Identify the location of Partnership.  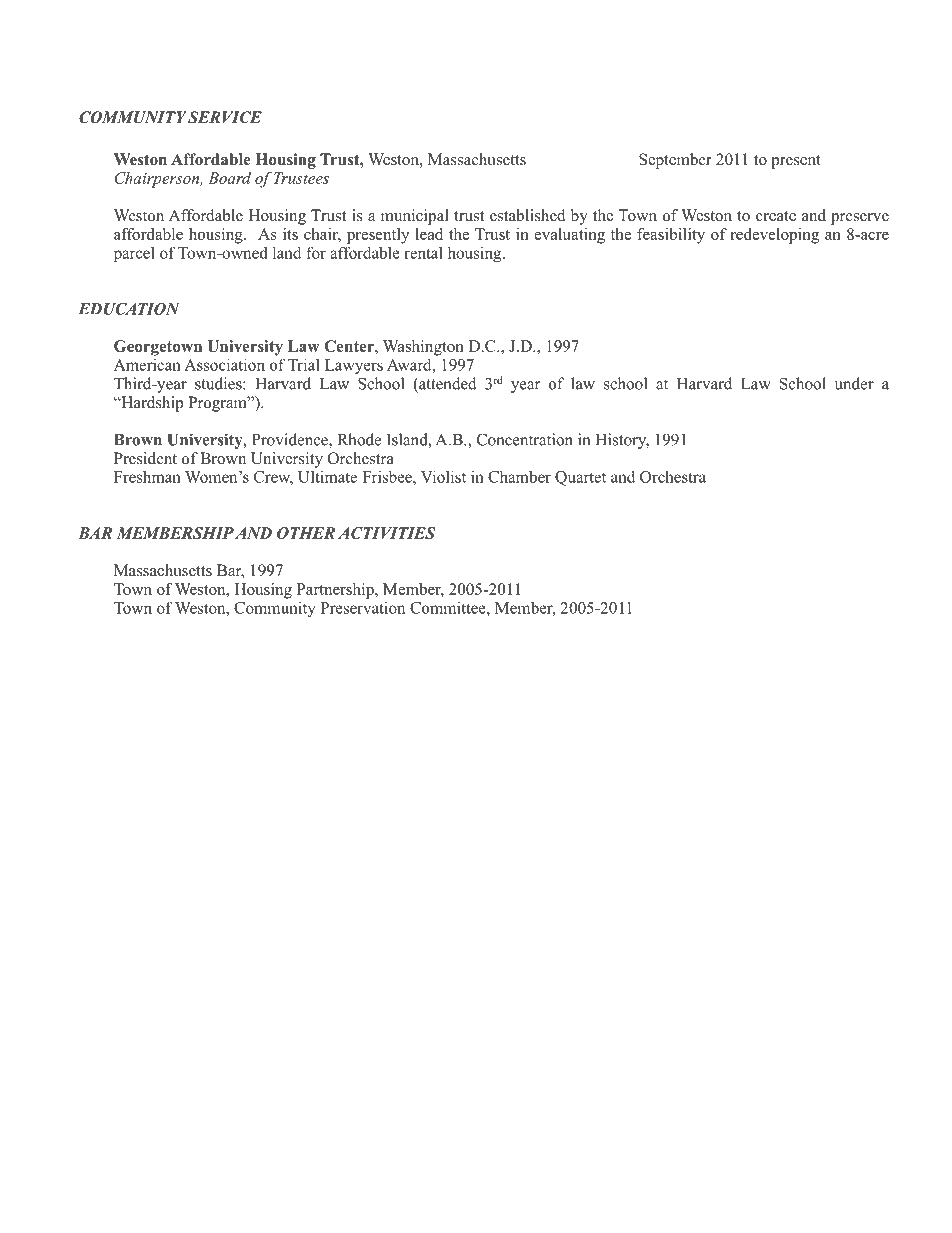
(336, 591).
